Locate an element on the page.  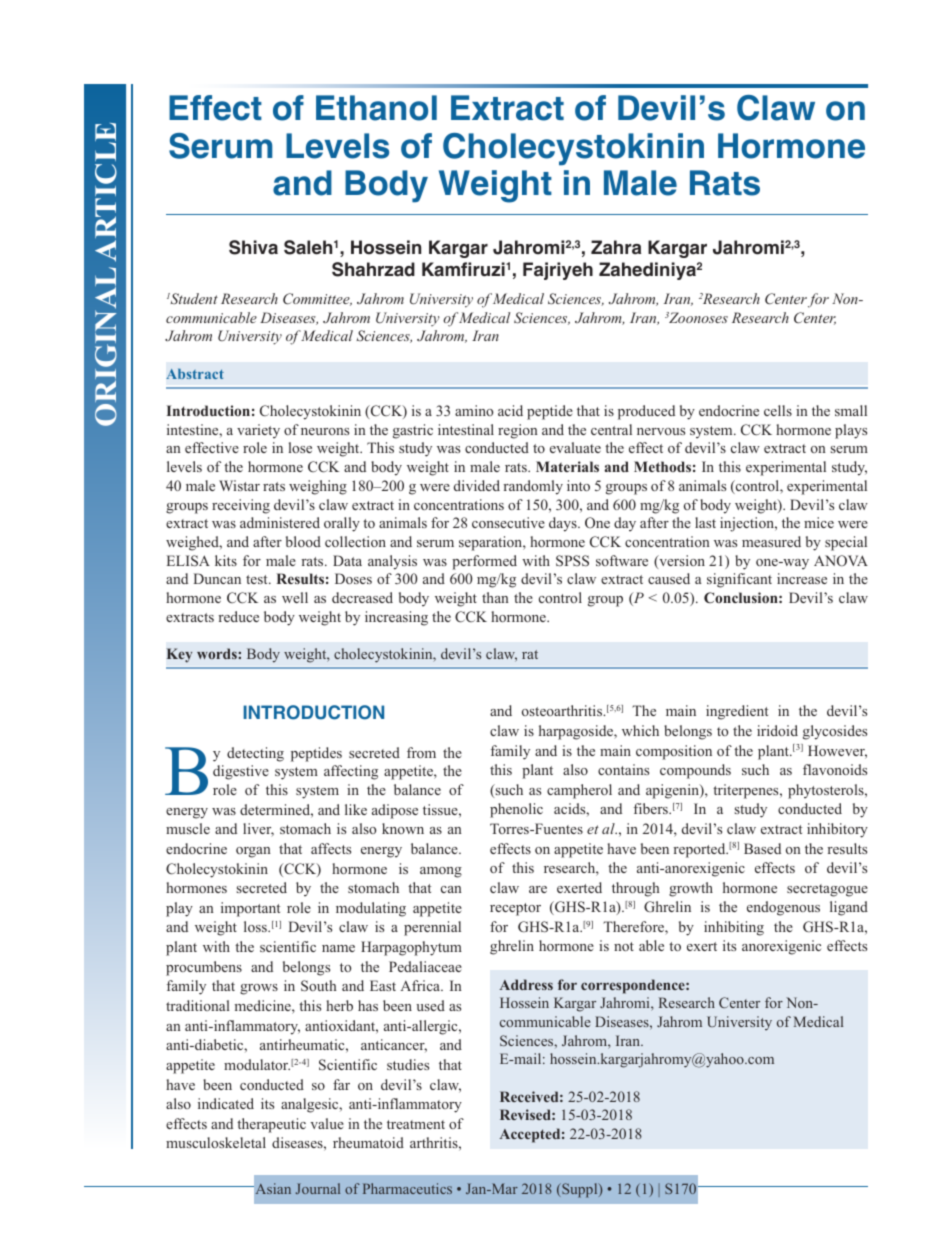
receptor is located at coordinates (515, 909).
